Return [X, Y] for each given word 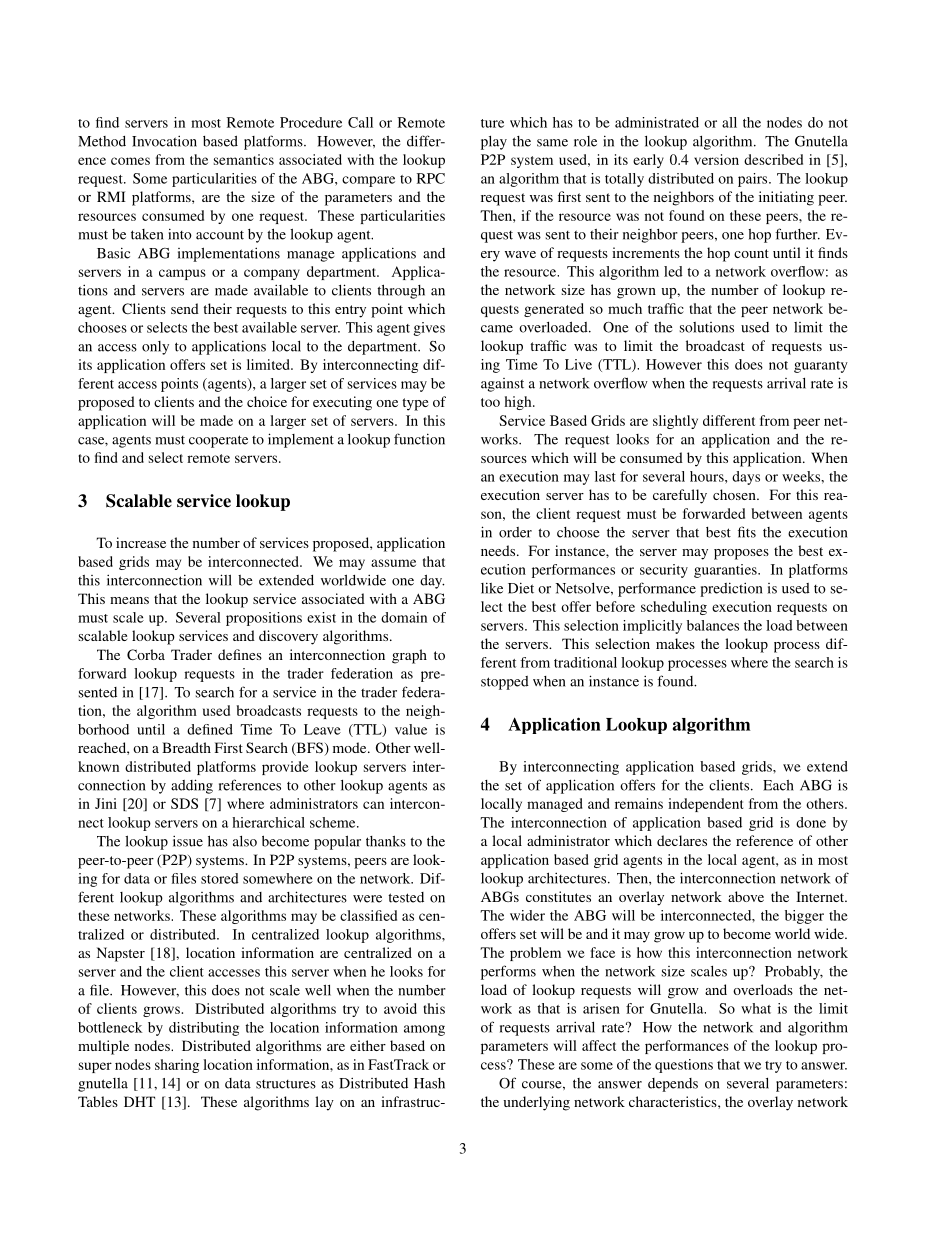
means [129, 600]
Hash [429, 1083]
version [716, 159]
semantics [244, 159]
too [490, 402]
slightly [675, 422]
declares [682, 840]
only [155, 348]
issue [188, 841]
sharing [177, 1066]
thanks [386, 841]
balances [713, 625]
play [494, 143]
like [492, 588]
